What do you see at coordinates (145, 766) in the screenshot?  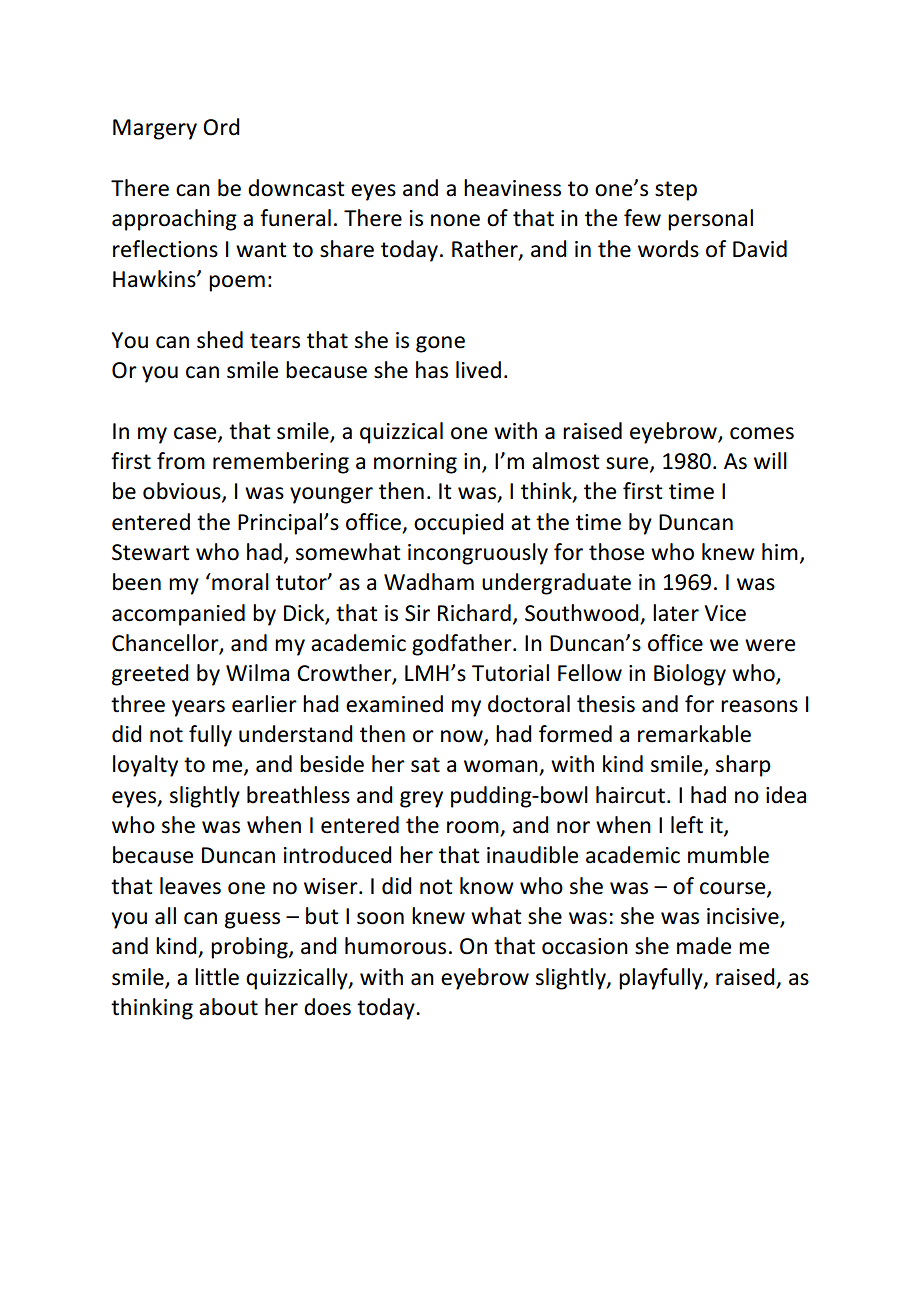 I see `loyalty` at bounding box center [145, 766].
